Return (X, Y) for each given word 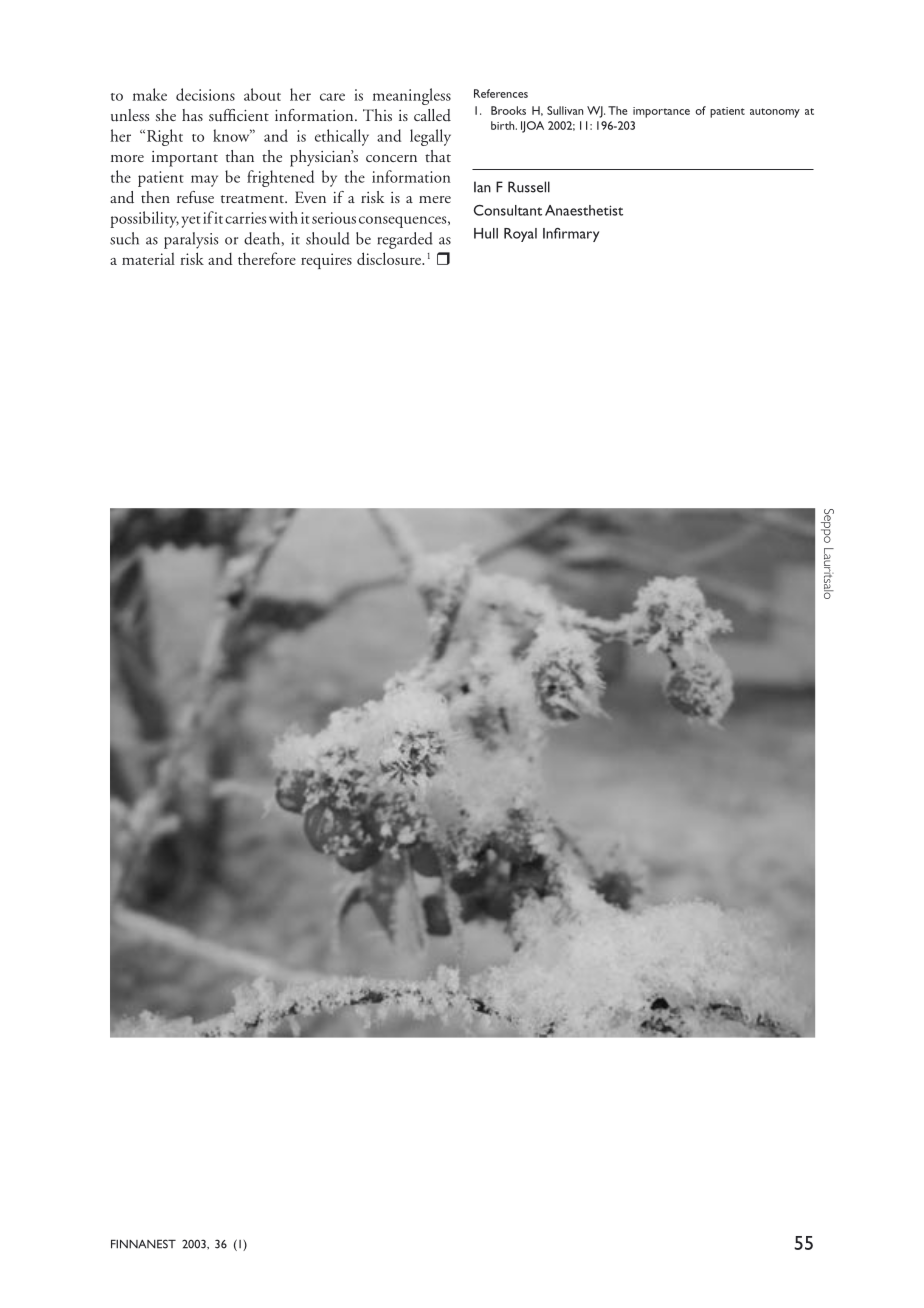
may (204, 181)
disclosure (390, 258)
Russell (529, 187)
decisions (205, 94)
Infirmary (571, 235)
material (148, 258)
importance (661, 112)
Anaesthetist (584, 210)
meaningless (412, 96)
